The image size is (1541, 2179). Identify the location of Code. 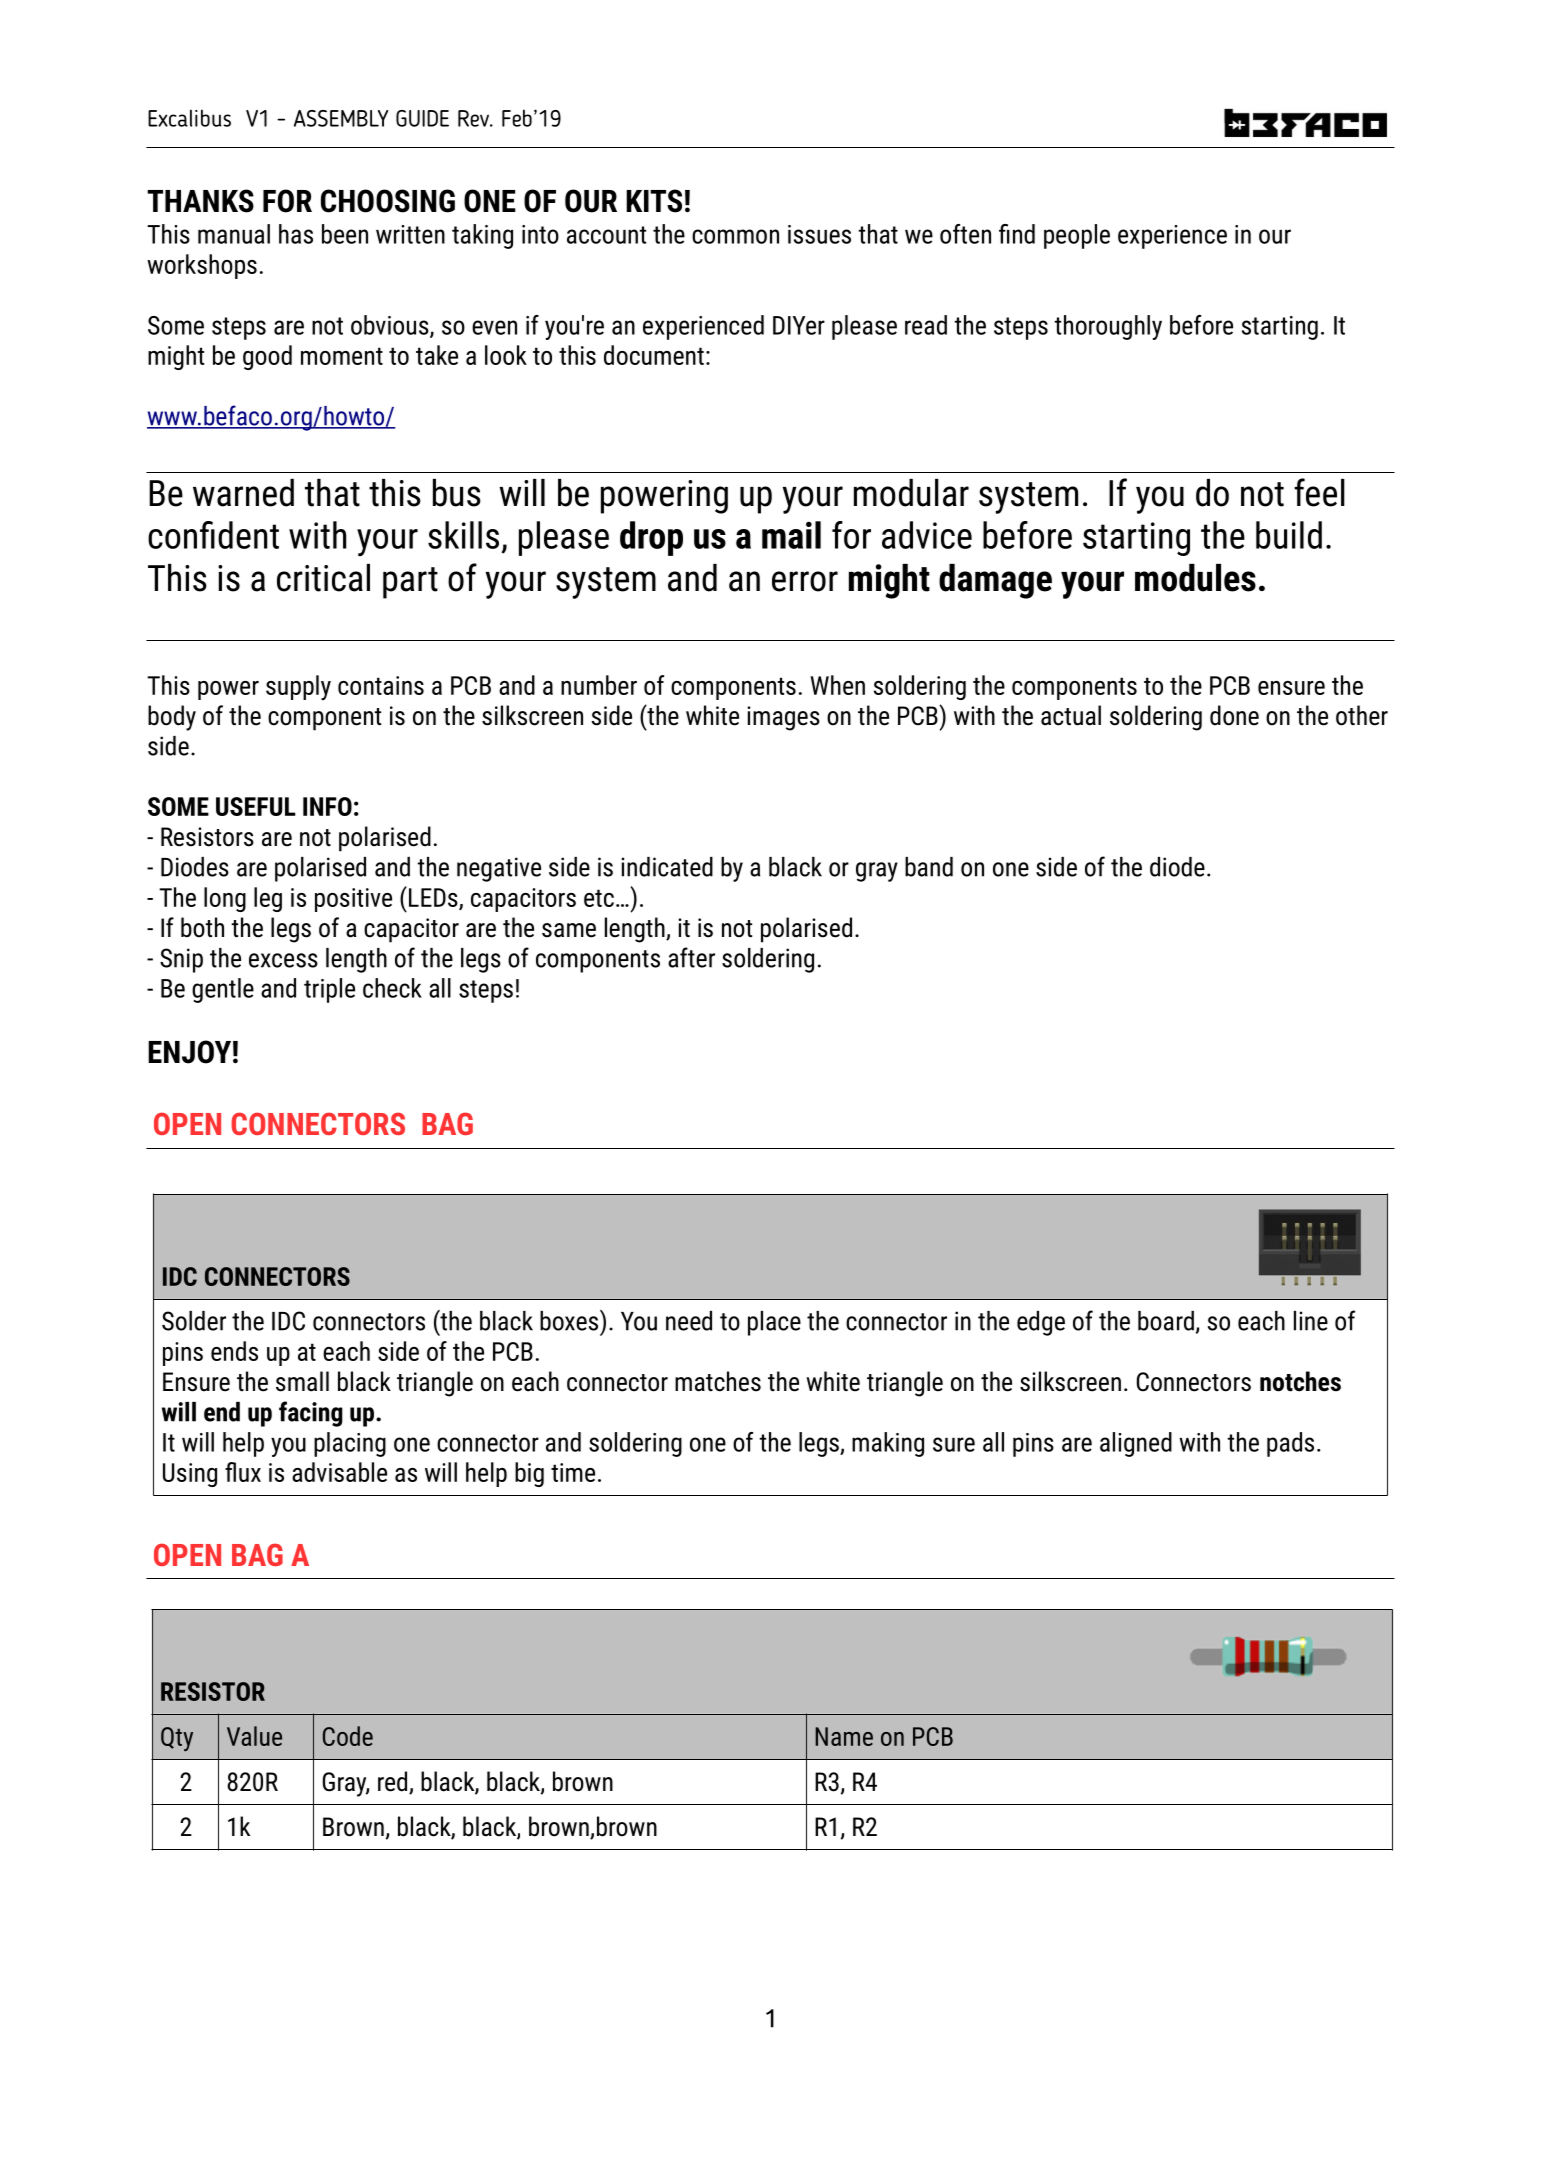
(348, 1736).
